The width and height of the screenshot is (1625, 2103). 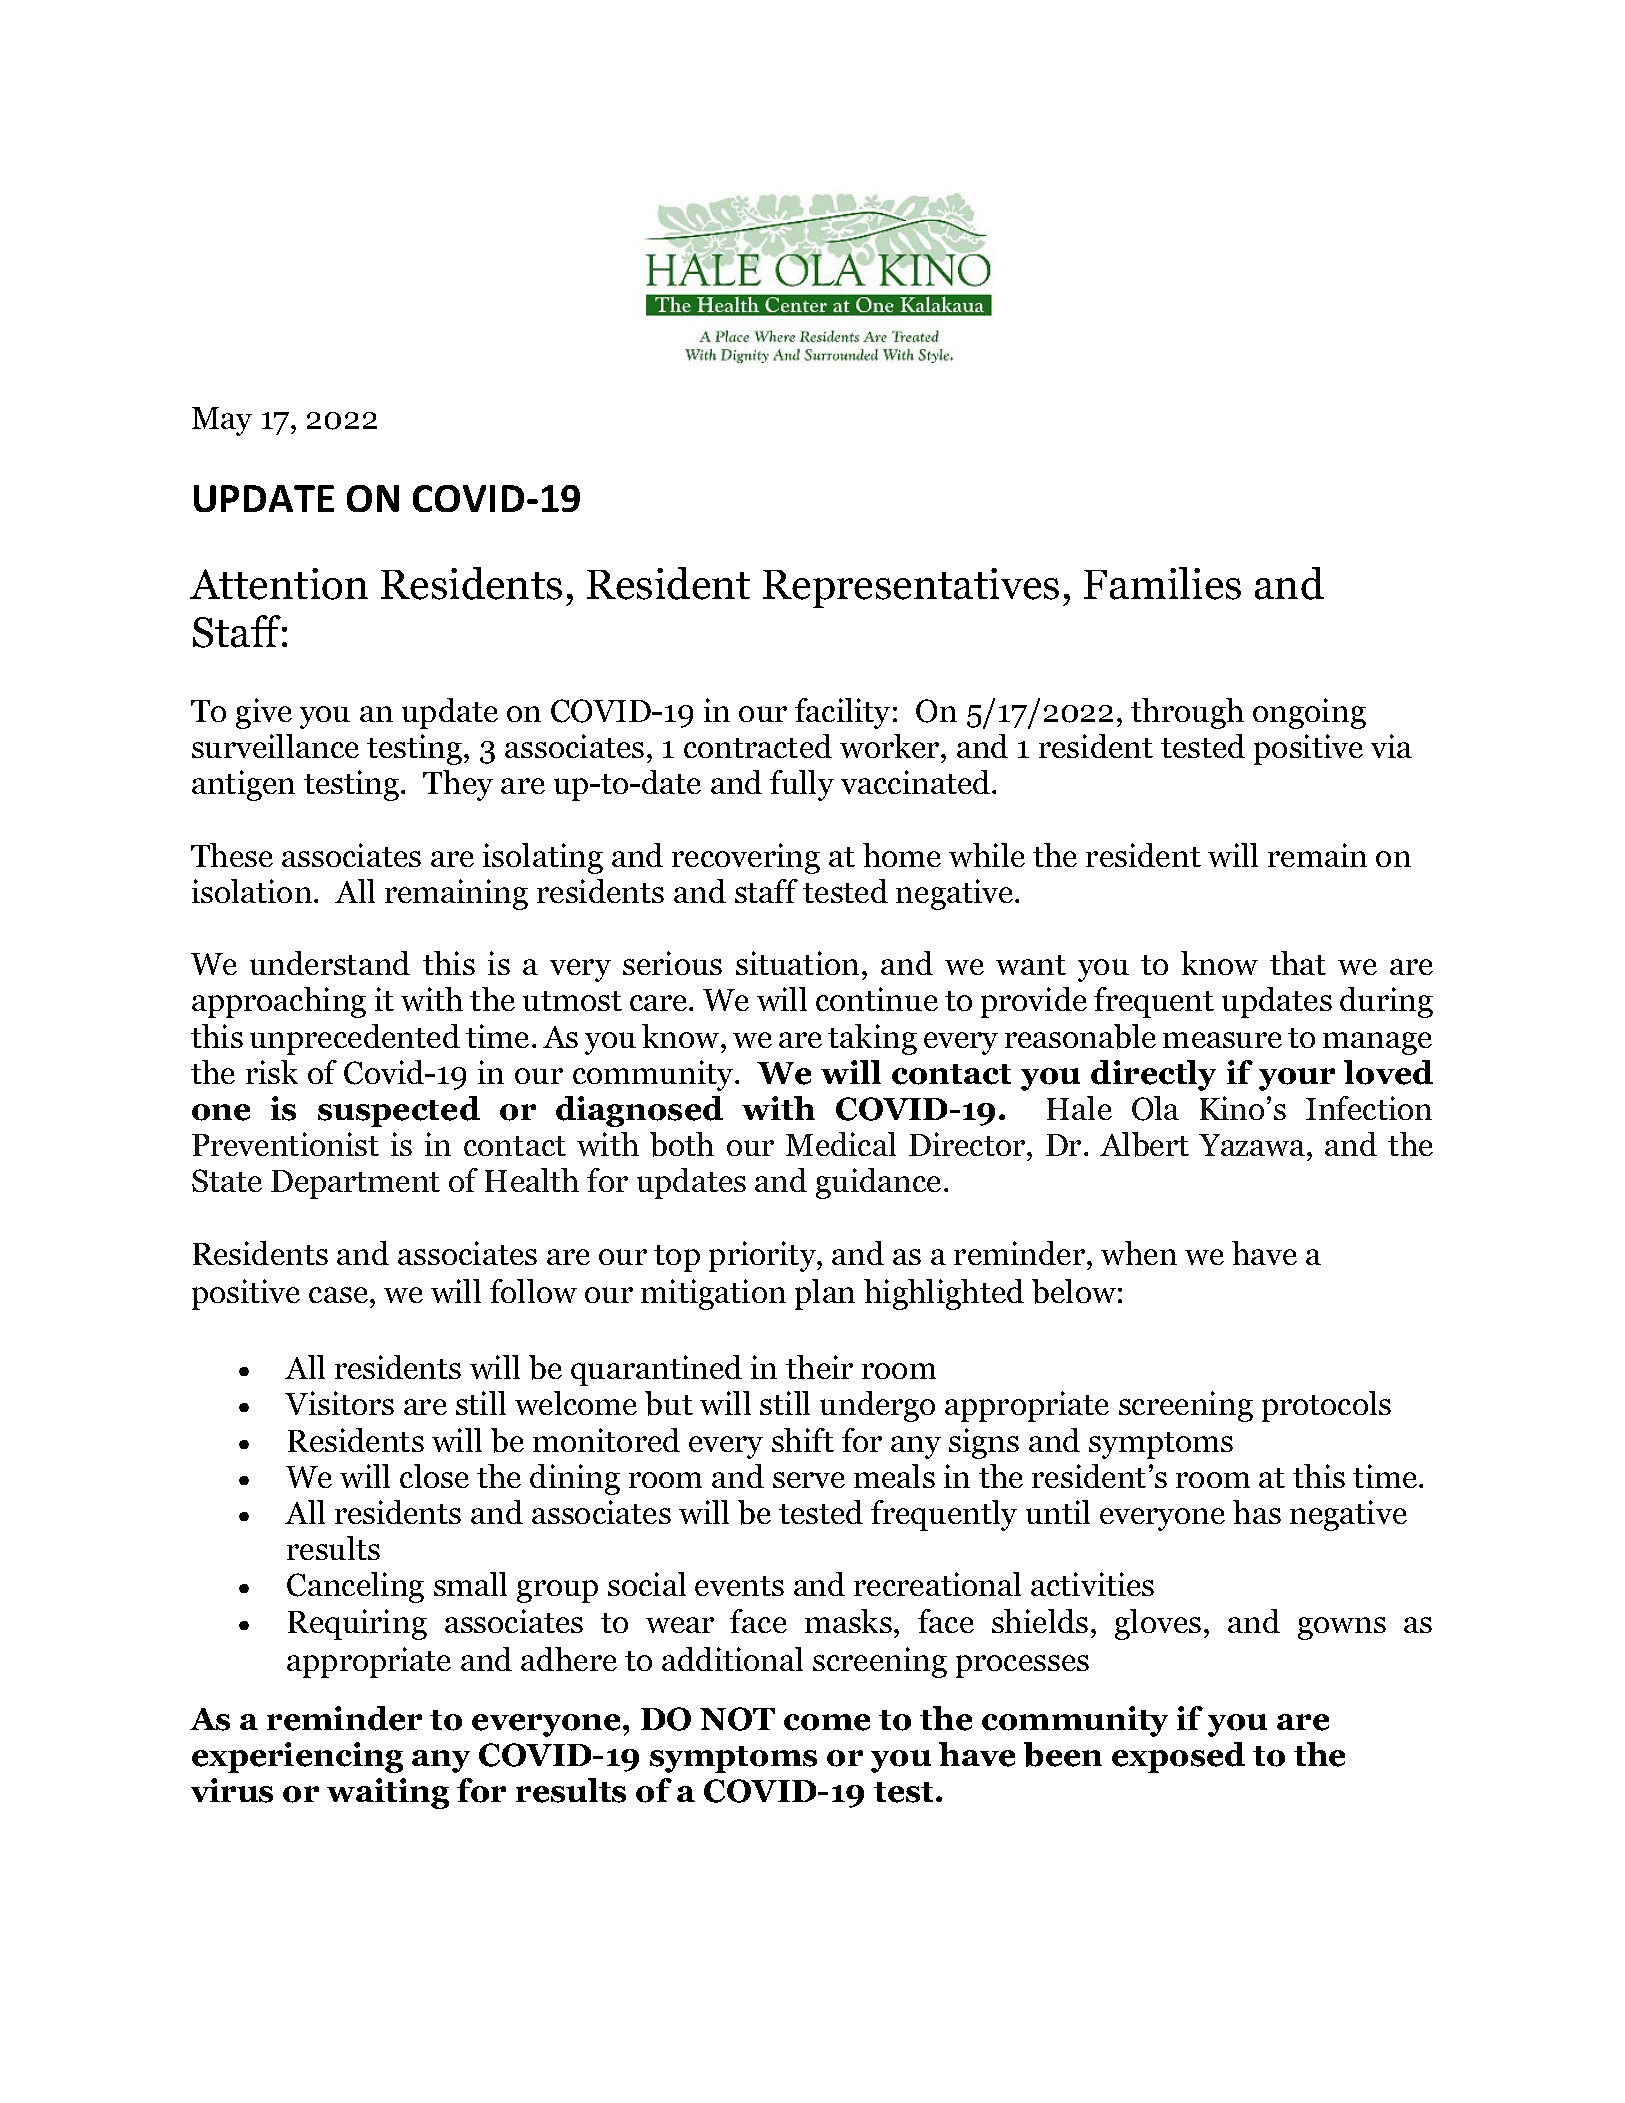 I want to click on Representatives, so click(x=911, y=588).
